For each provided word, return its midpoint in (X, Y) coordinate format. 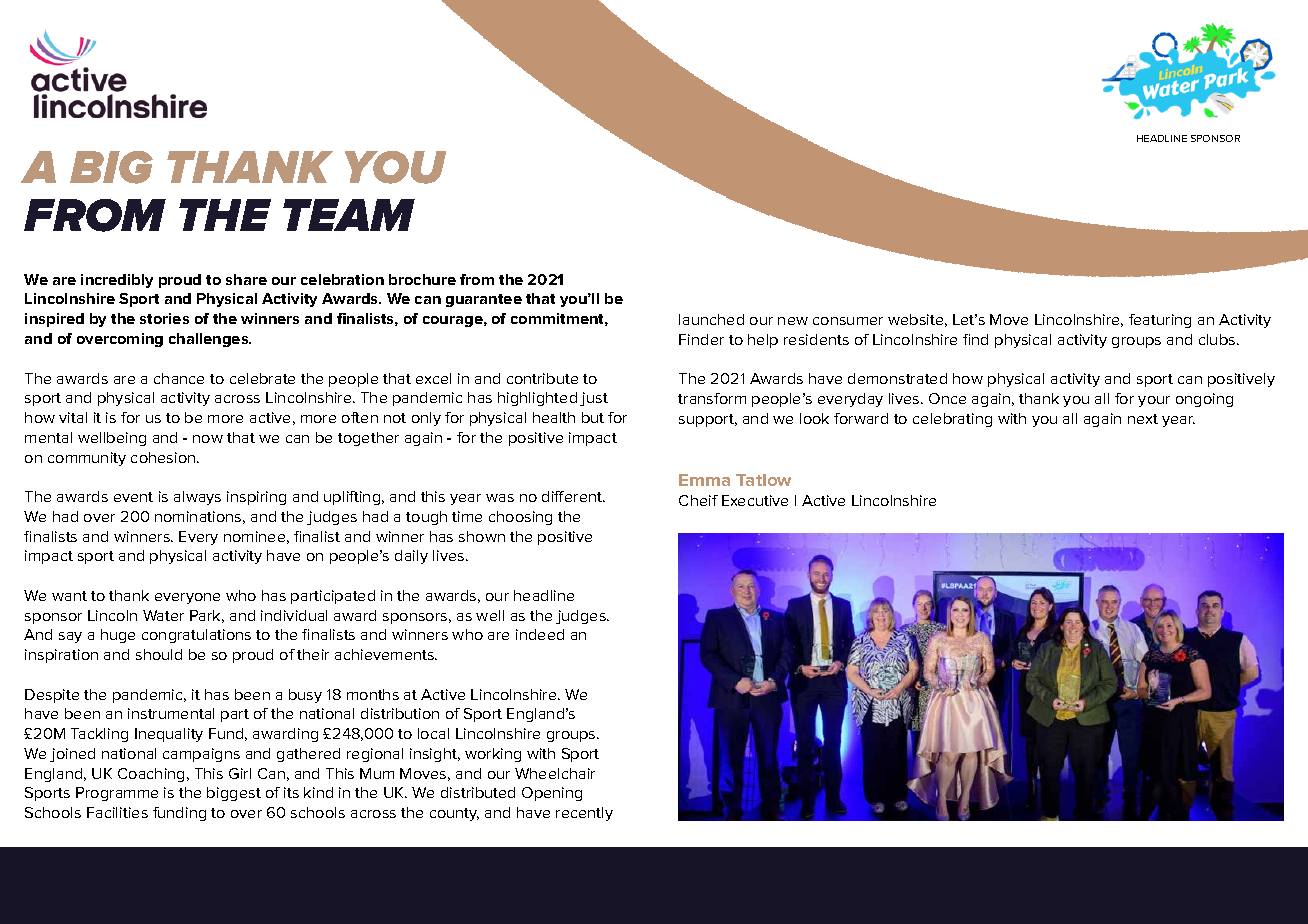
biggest (234, 794)
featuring (1160, 321)
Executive (755, 500)
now (208, 439)
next (1143, 419)
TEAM (349, 215)
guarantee (484, 300)
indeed (540, 634)
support (708, 420)
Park (207, 616)
